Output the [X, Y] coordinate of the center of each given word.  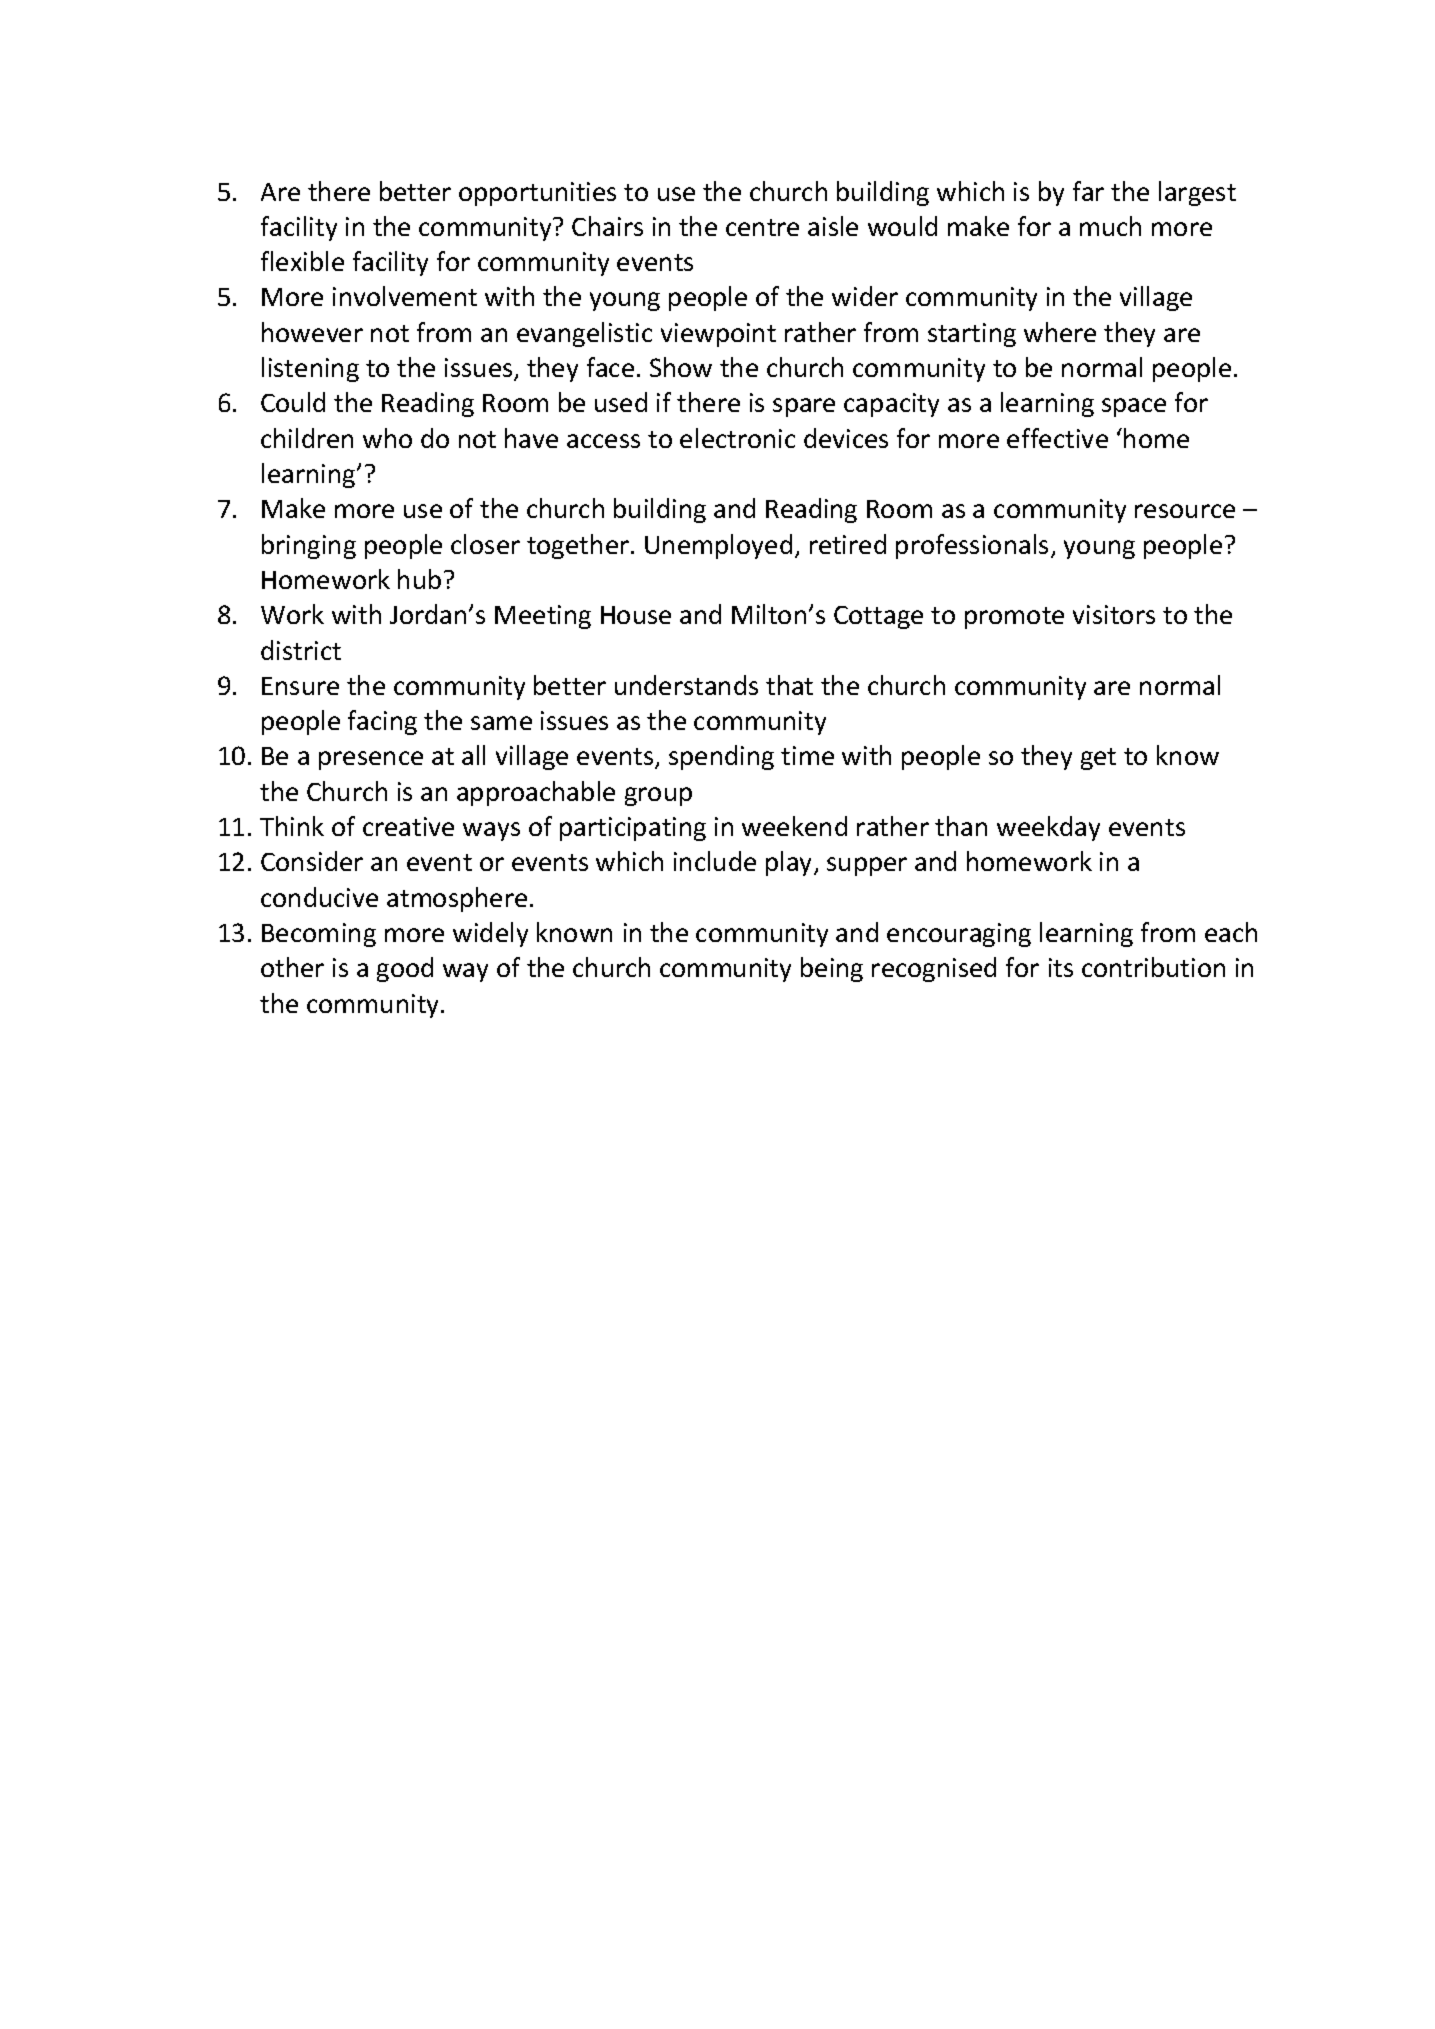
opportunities [537, 194]
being [832, 969]
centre [762, 227]
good [405, 969]
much [1110, 226]
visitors [1114, 614]
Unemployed [718, 546]
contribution [1153, 967]
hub [419, 579]
